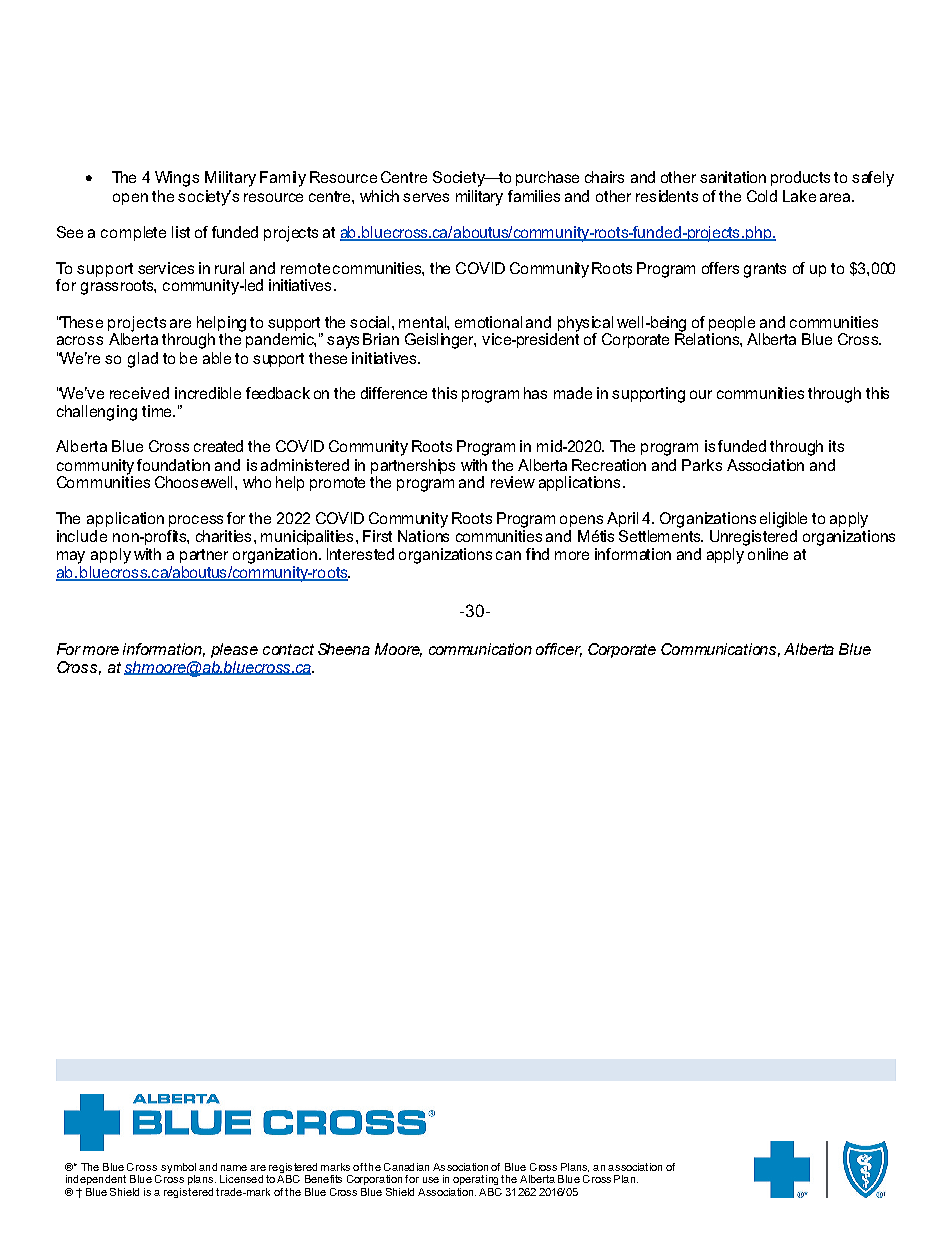 Image resolution: width=952 pixels, height=1233 pixels. Describe the element at coordinates (475, 1180) in the image. I see `operating` at that location.
